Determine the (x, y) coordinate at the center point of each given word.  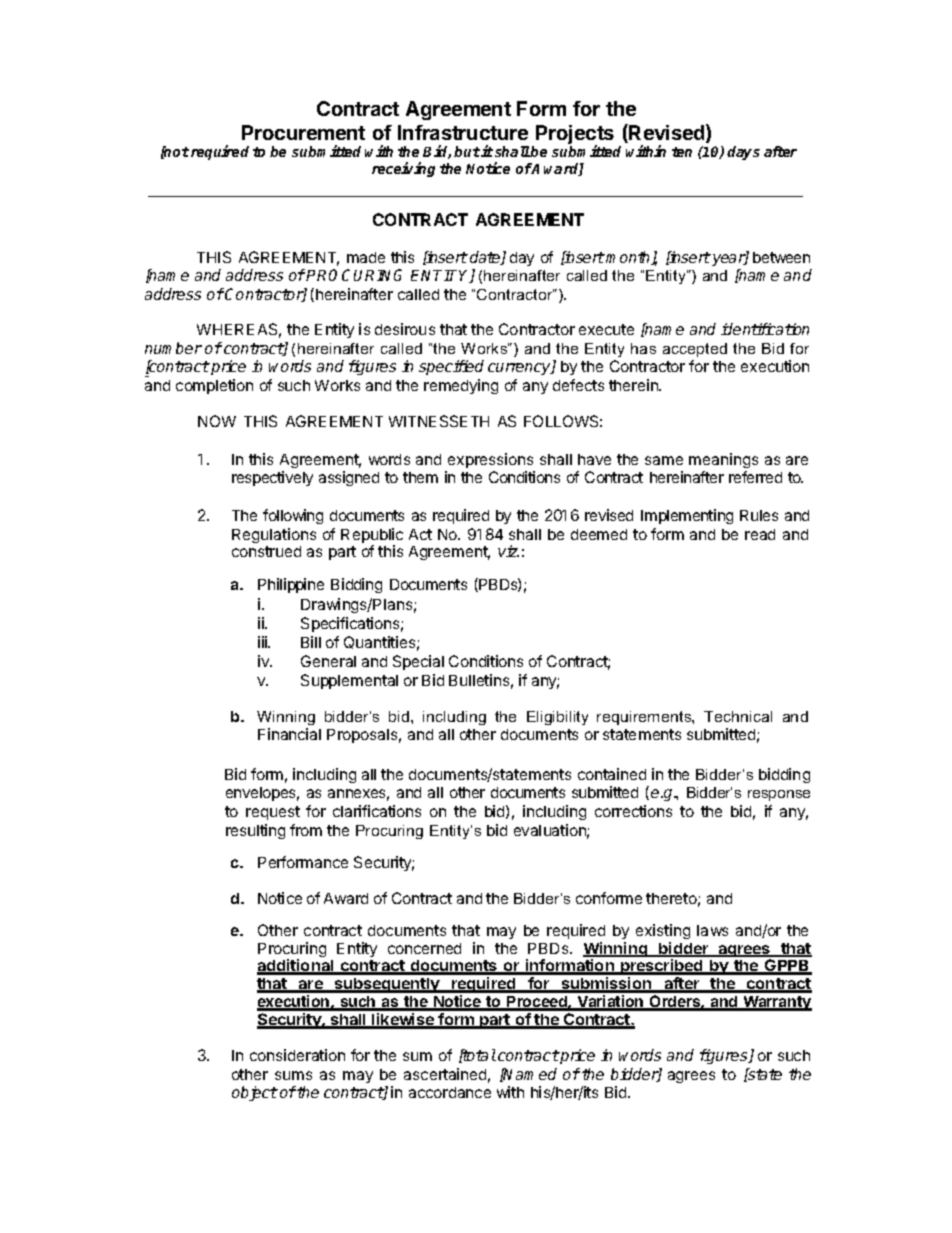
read (760, 534)
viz (508, 551)
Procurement (303, 132)
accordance (450, 1092)
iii (263, 642)
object (255, 1093)
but (467, 151)
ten (682, 152)
